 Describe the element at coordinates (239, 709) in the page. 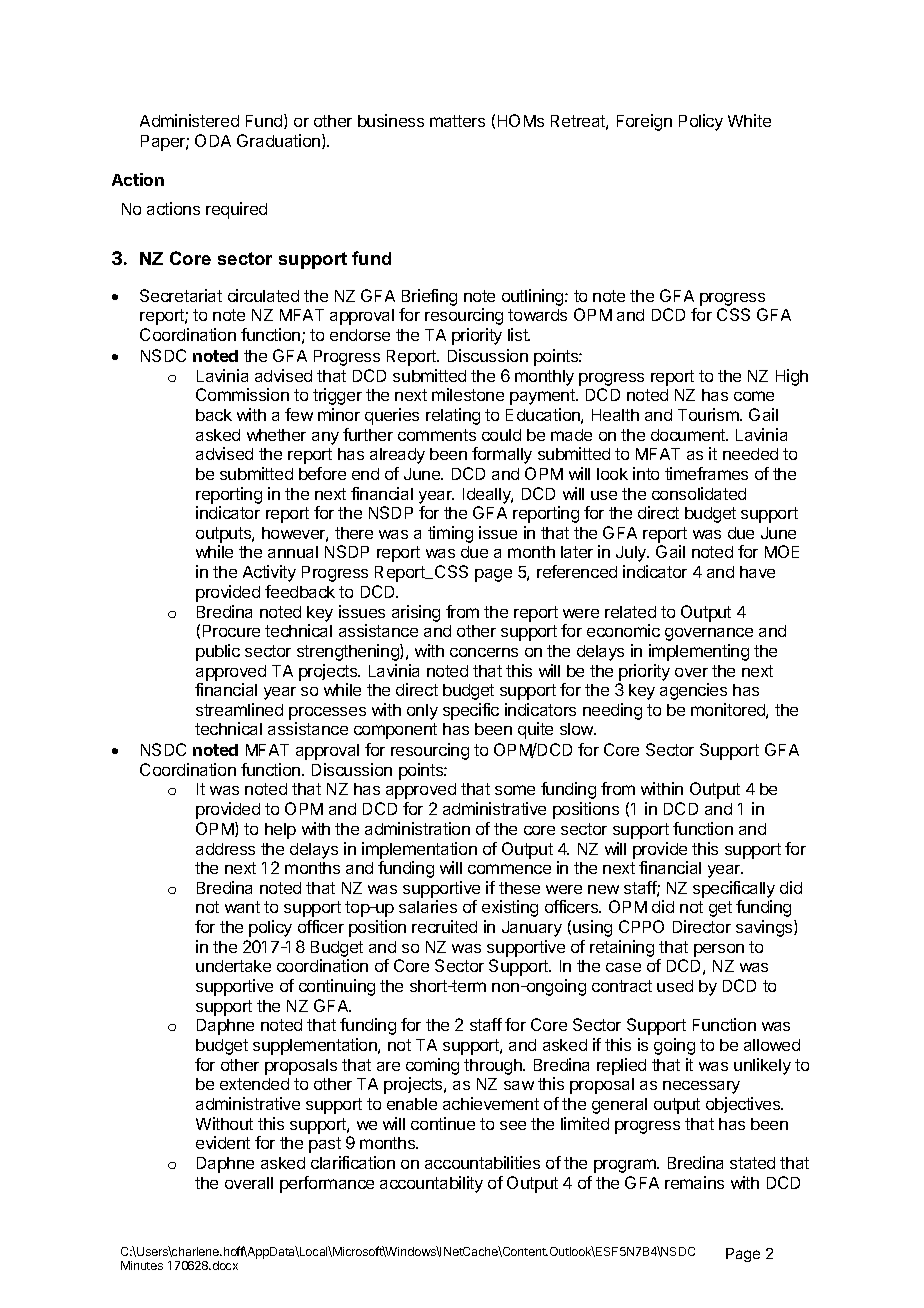

I see `streamlined` at that location.
